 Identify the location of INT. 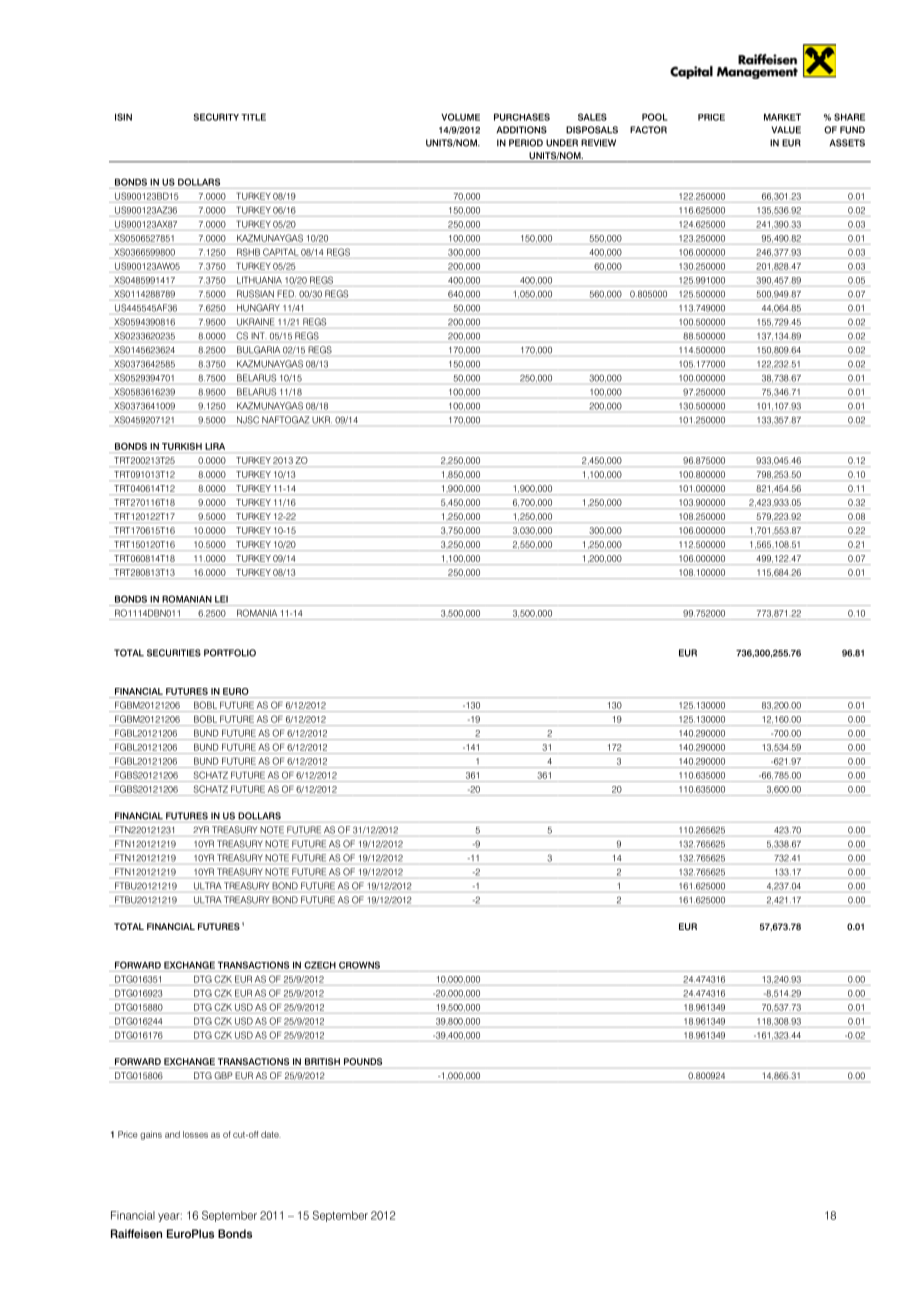
(258, 335).
